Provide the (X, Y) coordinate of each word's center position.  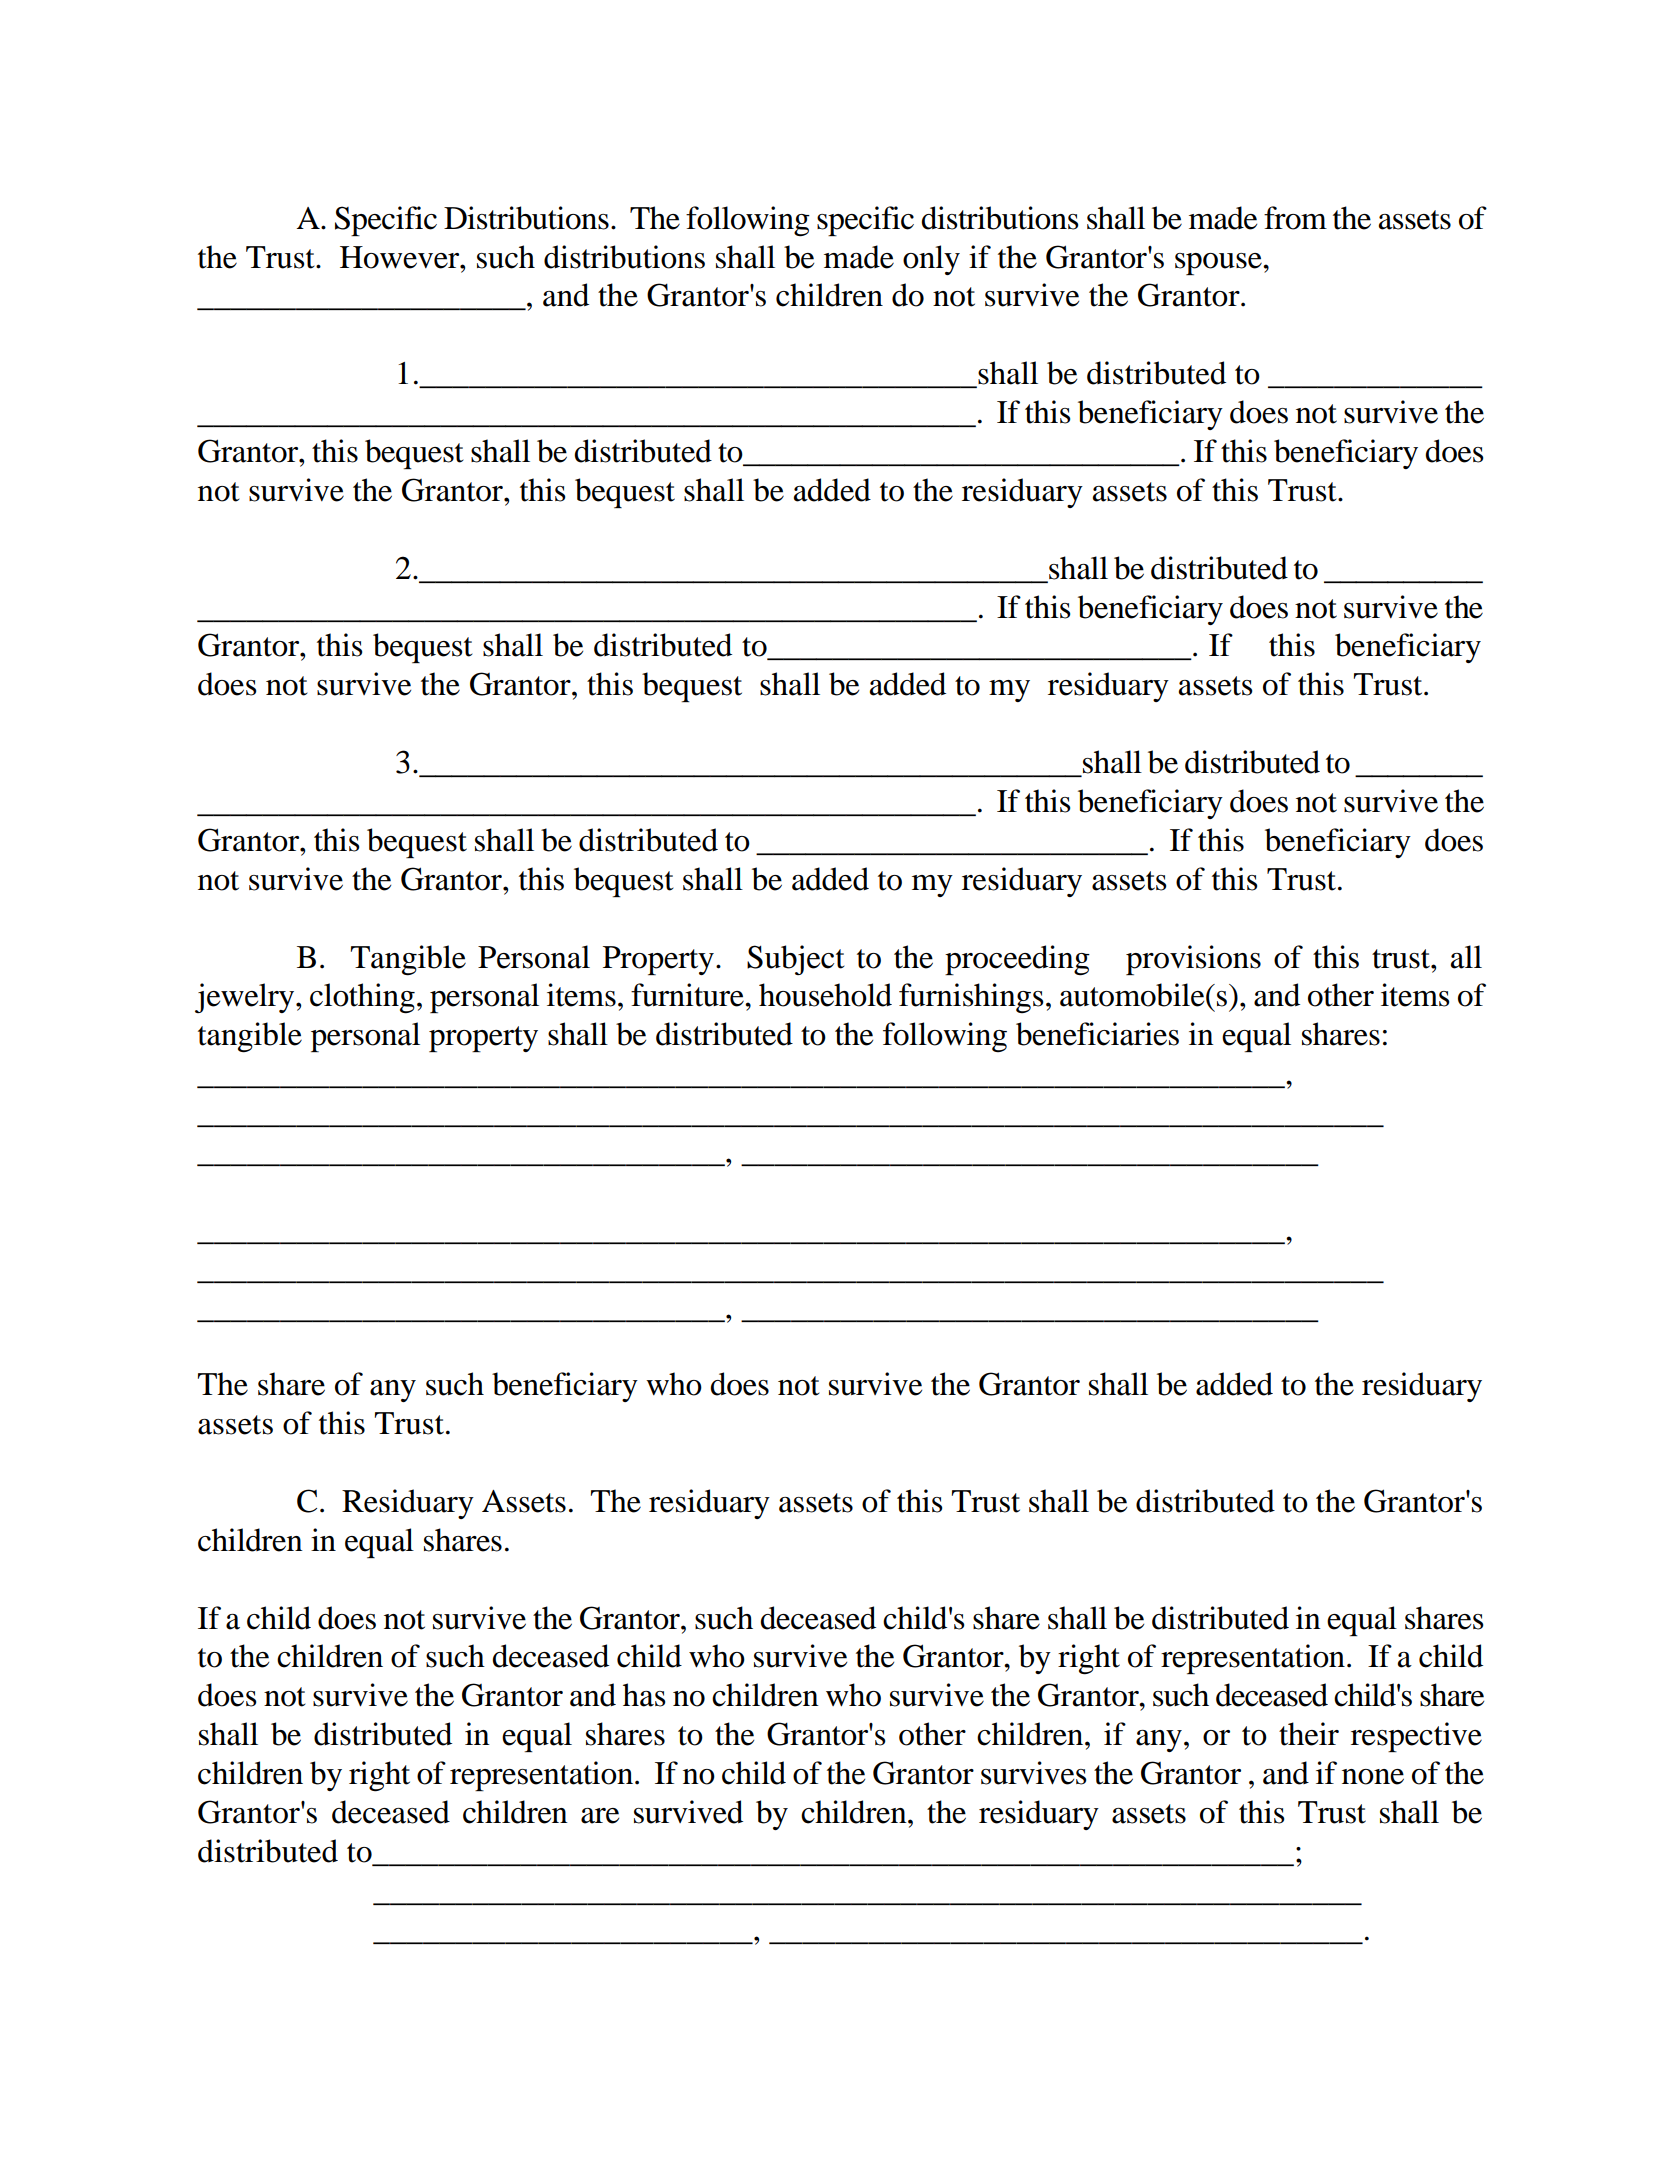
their (1309, 1734)
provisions (1193, 960)
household (825, 995)
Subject (795, 960)
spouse (1219, 264)
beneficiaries (1097, 1034)
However (401, 257)
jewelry (246, 998)
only (931, 260)
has (644, 1695)
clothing (362, 998)
